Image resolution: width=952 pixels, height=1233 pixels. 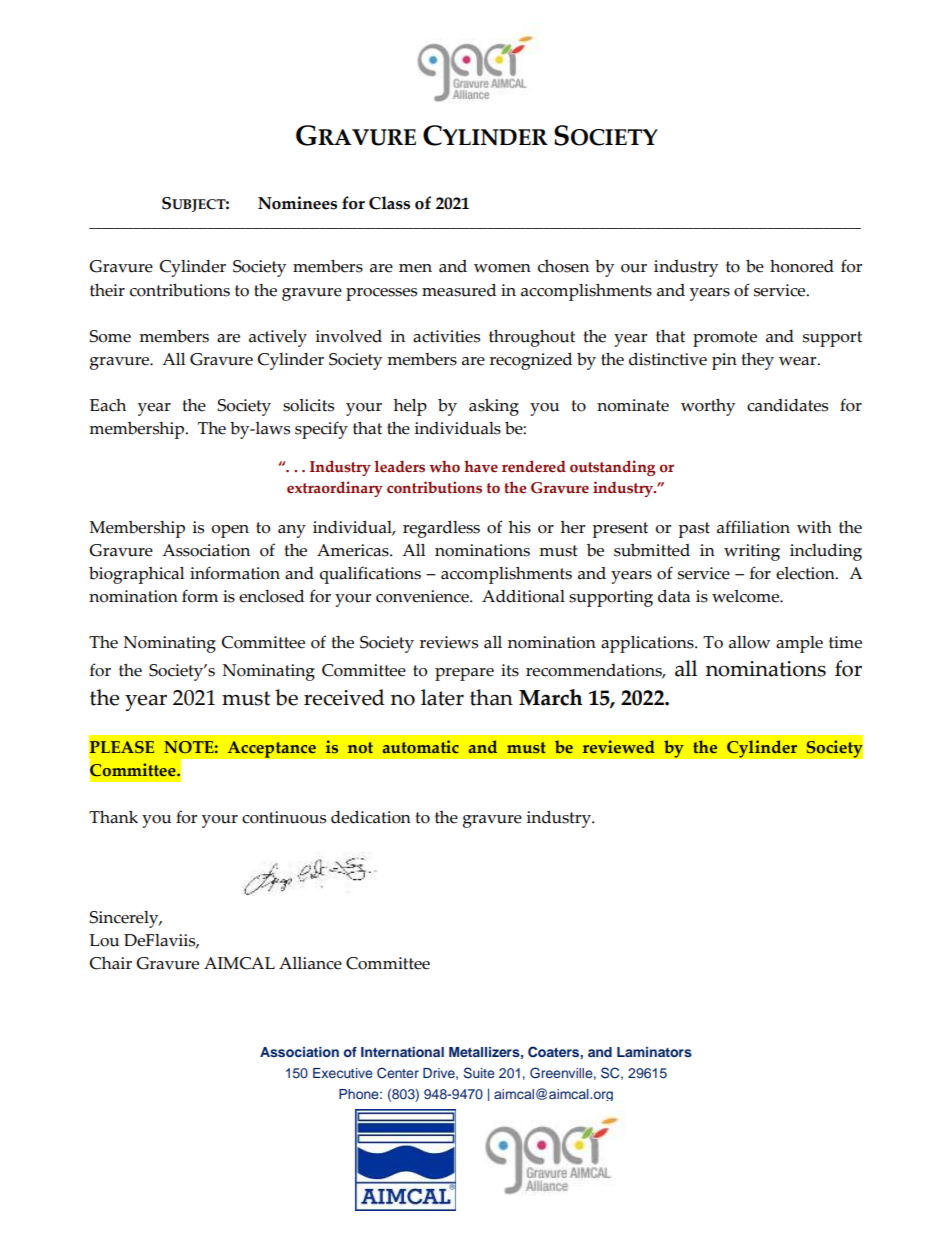 What do you see at coordinates (749, 642) in the page?
I see `allow` at bounding box center [749, 642].
